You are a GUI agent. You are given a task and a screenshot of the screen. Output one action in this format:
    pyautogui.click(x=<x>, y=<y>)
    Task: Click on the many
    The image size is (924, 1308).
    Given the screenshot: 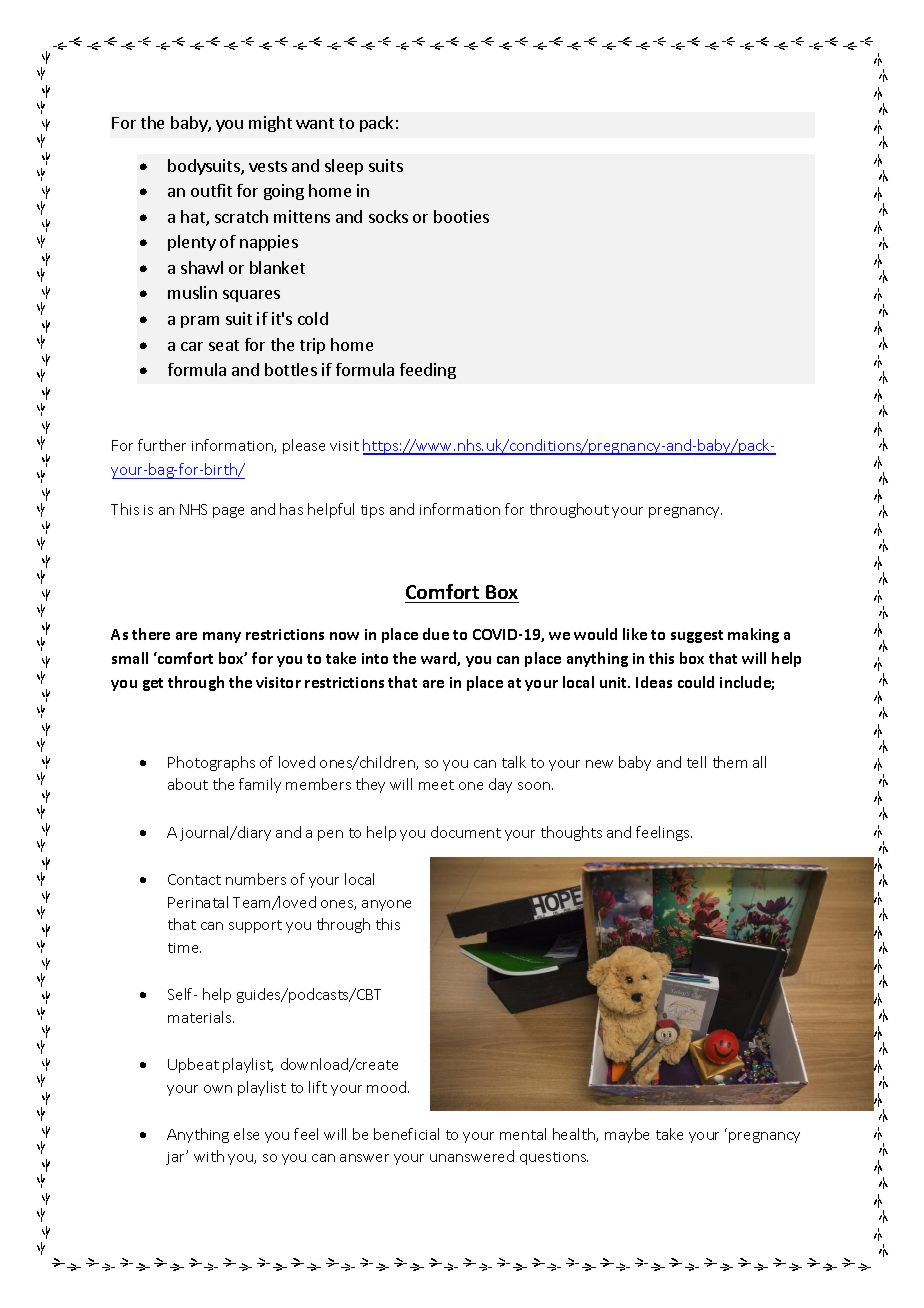 What is the action you would take?
    pyautogui.click(x=222, y=637)
